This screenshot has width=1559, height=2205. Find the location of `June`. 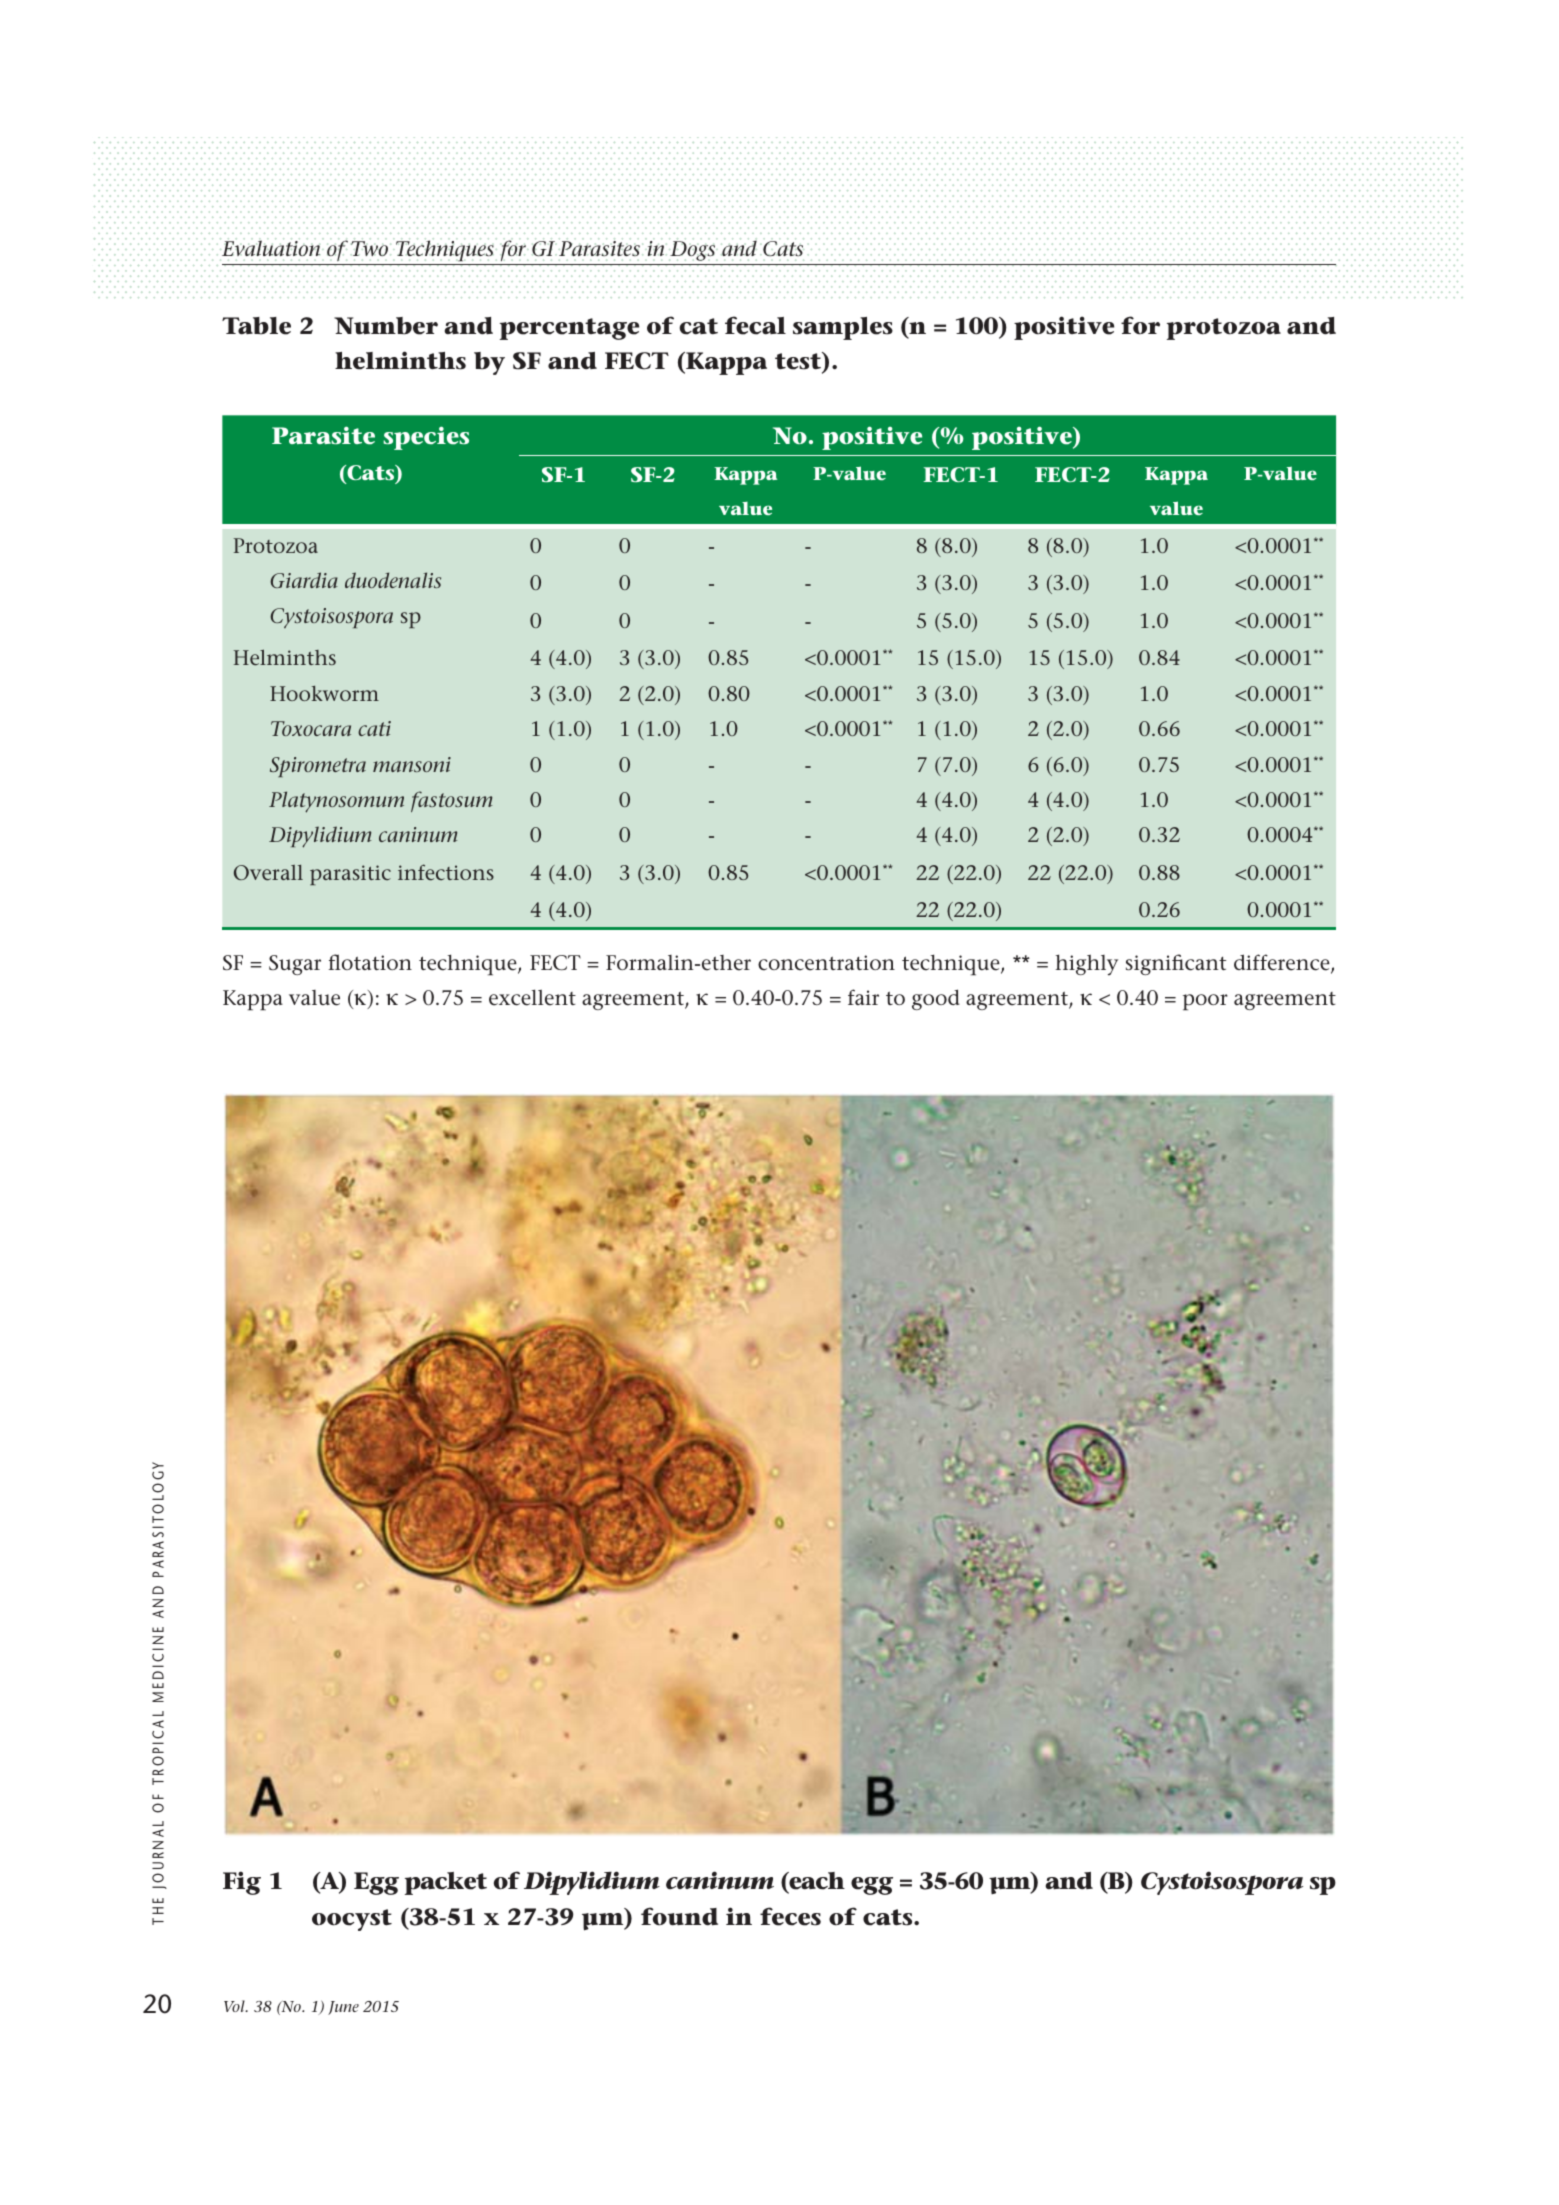

June is located at coordinates (343, 2008).
